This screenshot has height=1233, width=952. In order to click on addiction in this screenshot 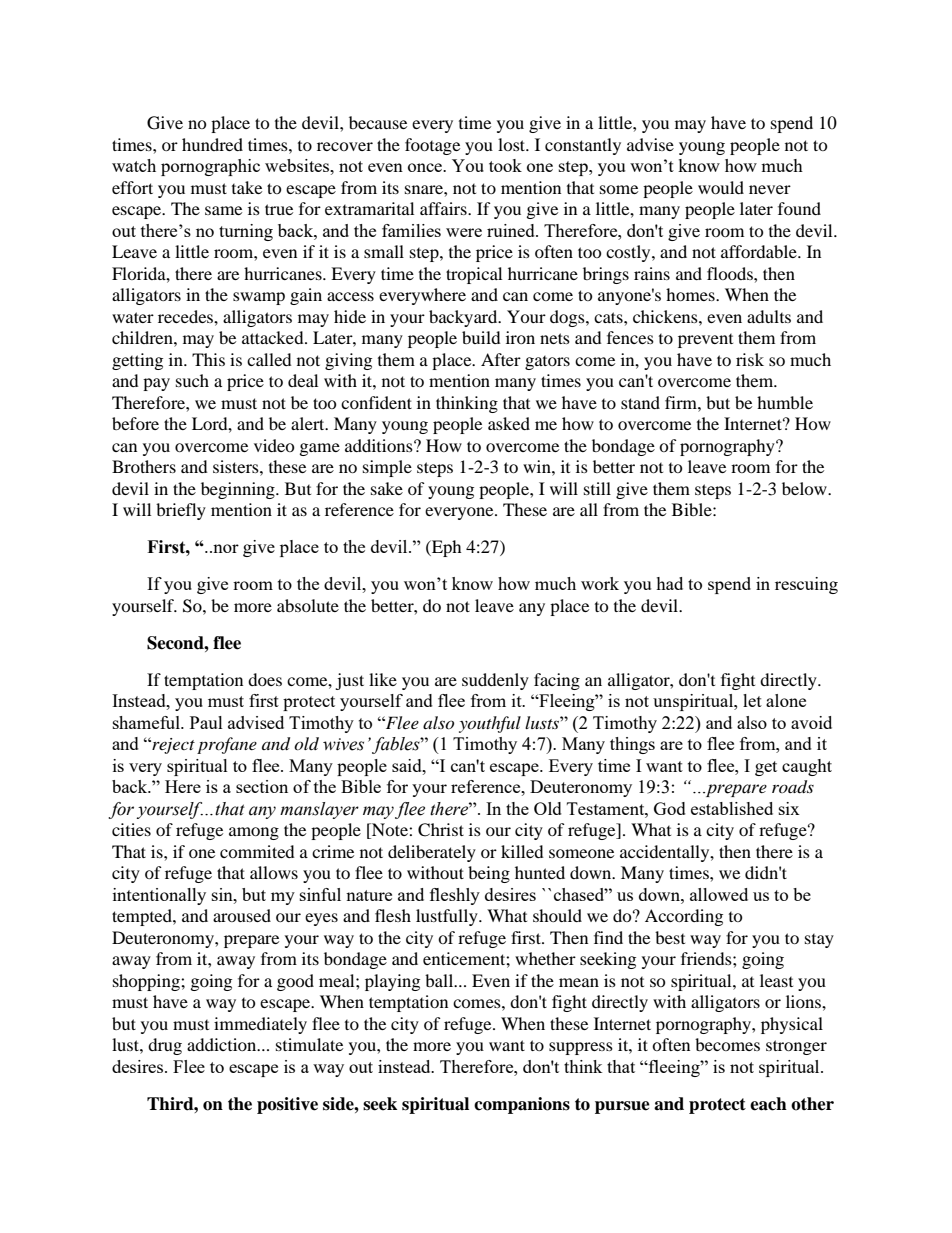, I will do `click(223, 1044)`.
